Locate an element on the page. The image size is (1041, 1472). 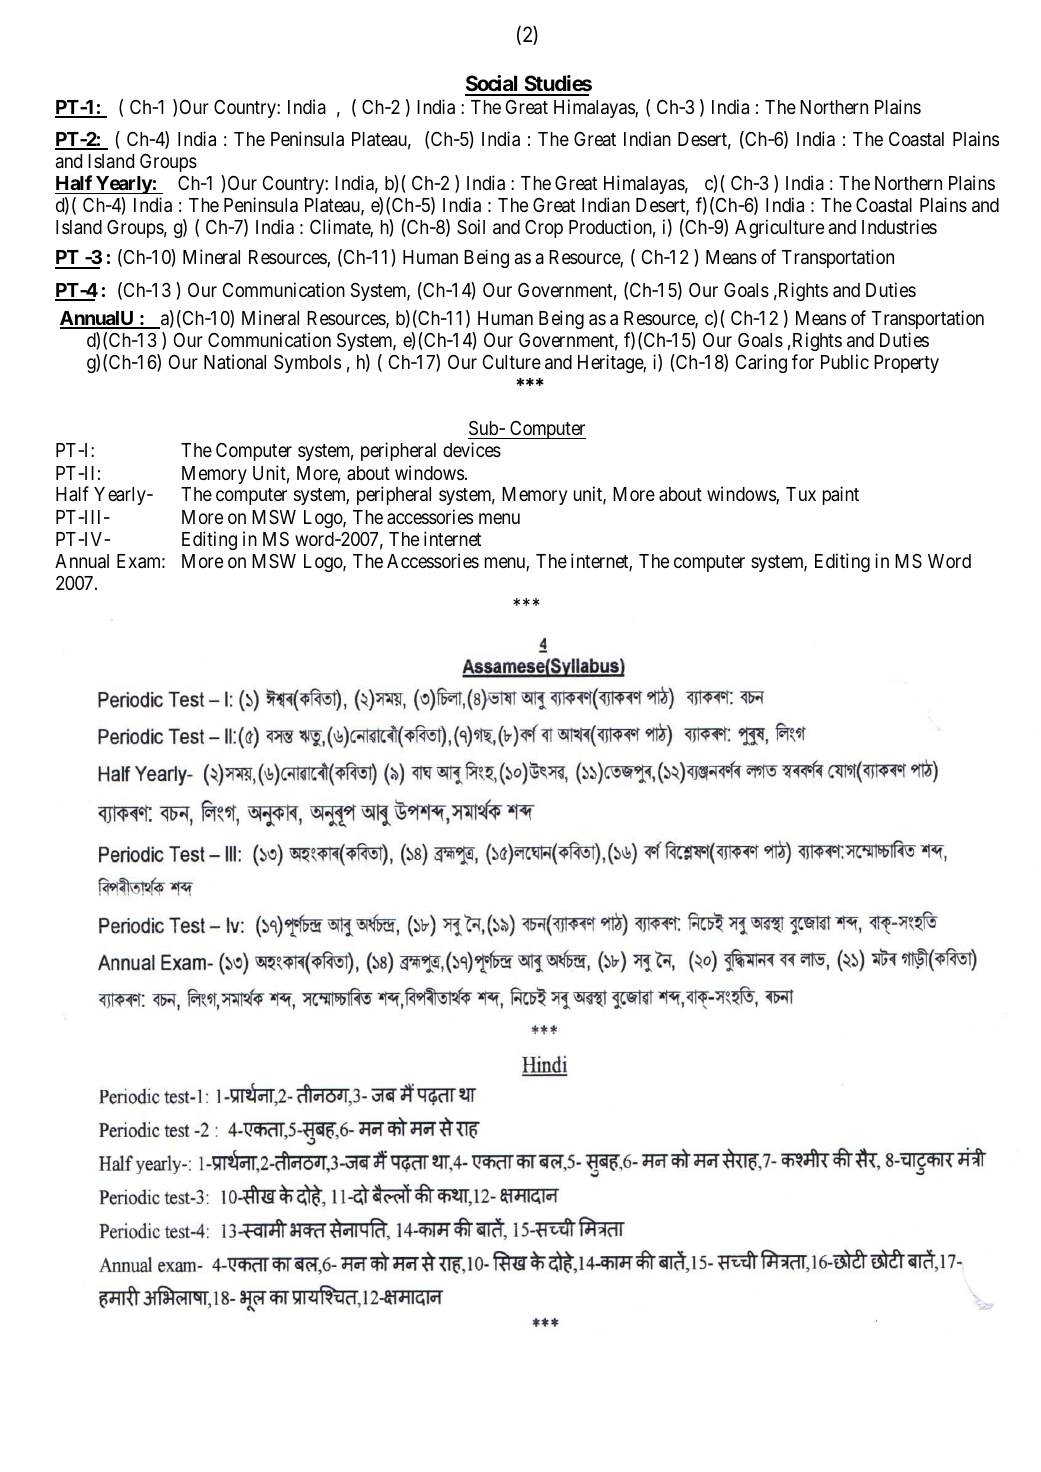
Crop is located at coordinates (544, 229).
